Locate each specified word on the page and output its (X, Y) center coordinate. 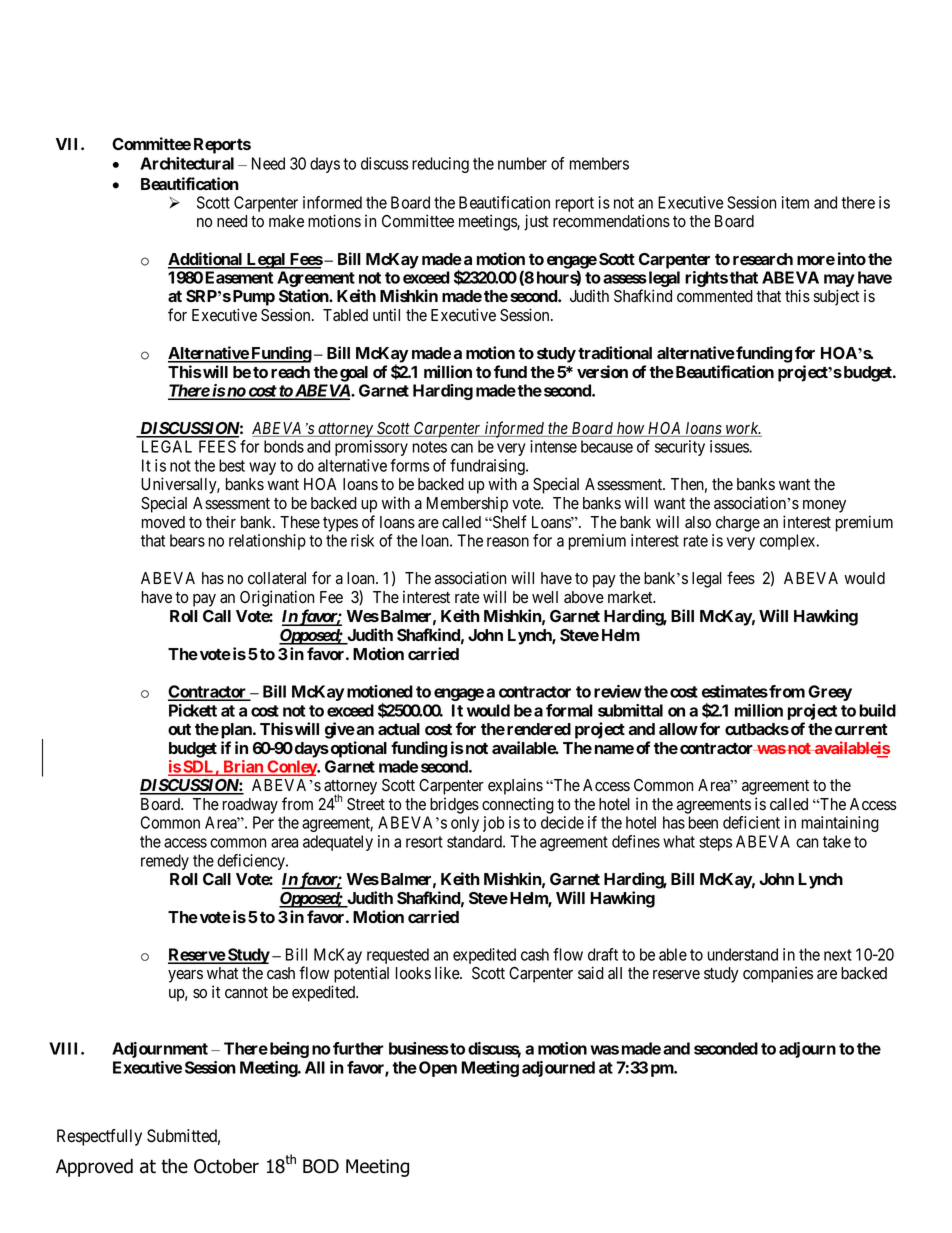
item (795, 202)
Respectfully (99, 1137)
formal (569, 710)
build (877, 710)
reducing (440, 165)
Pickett (193, 710)
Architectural (187, 163)
